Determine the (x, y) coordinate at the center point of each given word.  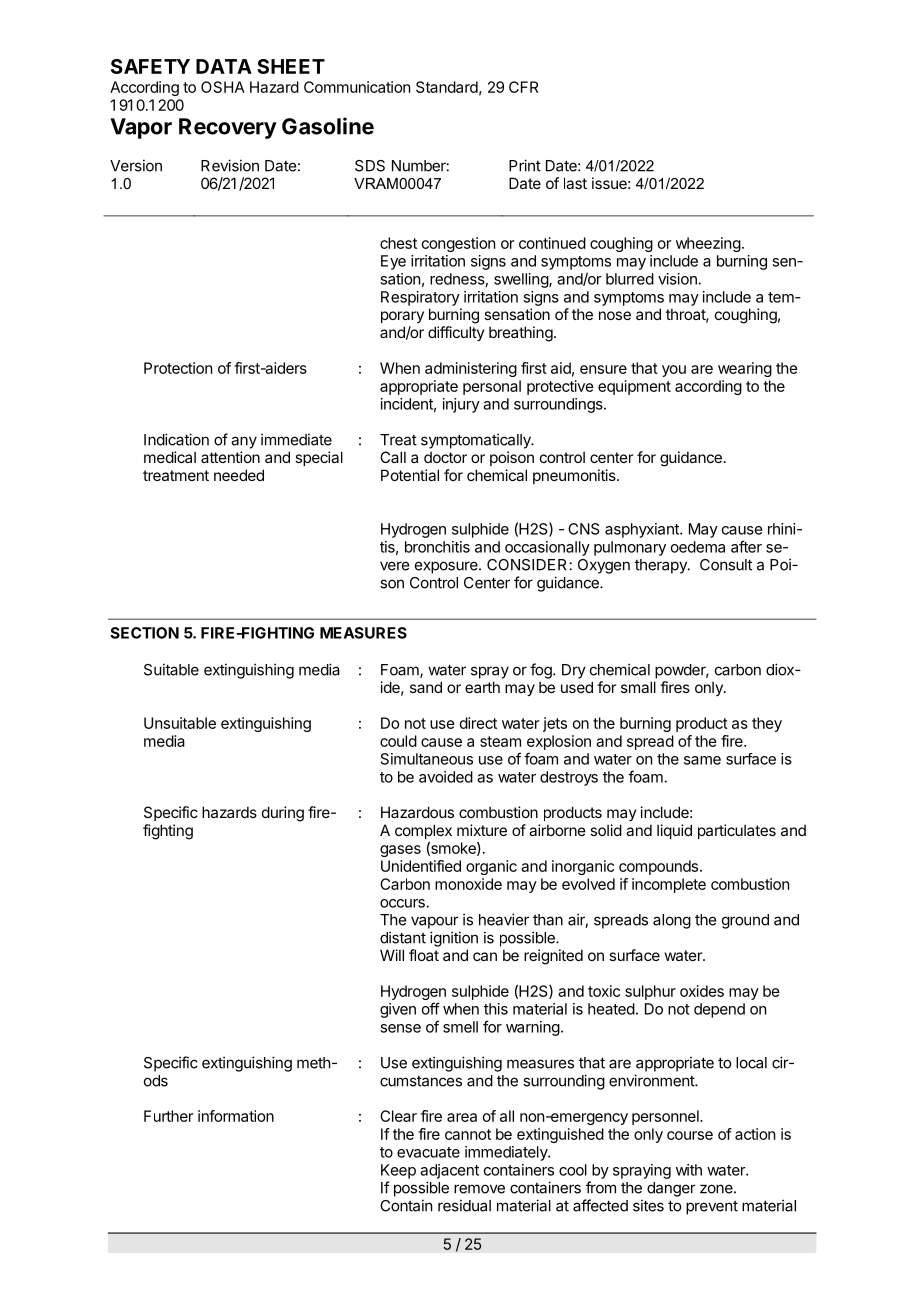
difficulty (456, 333)
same (702, 760)
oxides (702, 991)
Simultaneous (427, 759)
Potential (410, 475)
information (236, 1116)
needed (239, 475)
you (674, 371)
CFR (524, 87)
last (575, 183)
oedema (698, 547)
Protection (178, 368)
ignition (454, 939)
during (283, 814)
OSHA (223, 87)
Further (168, 1116)
